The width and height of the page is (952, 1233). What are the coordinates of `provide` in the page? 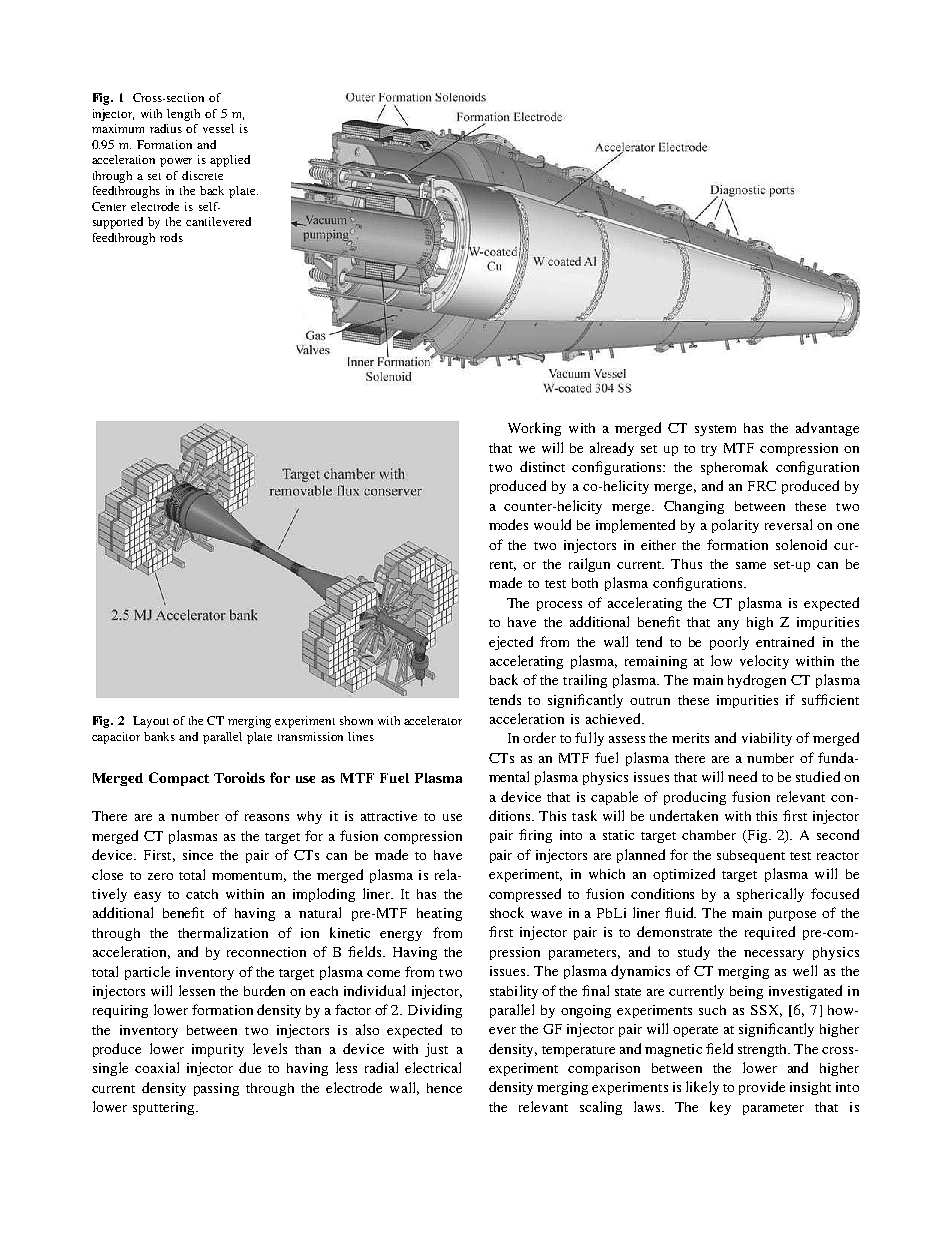 It's located at (762, 1088).
